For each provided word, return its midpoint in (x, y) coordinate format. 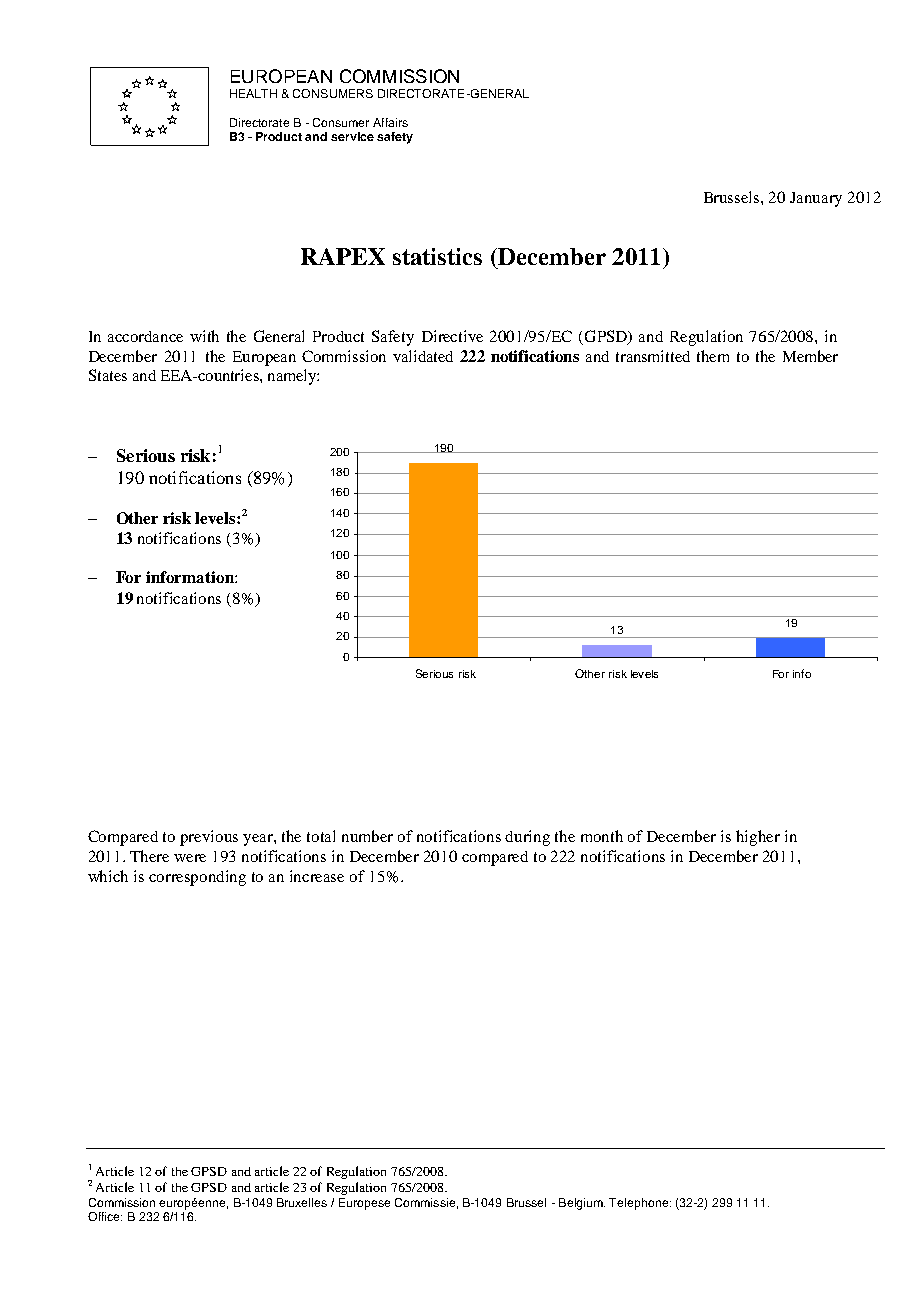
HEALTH (253, 93)
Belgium (582, 1204)
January (816, 199)
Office (105, 1216)
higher (758, 838)
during (527, 838)
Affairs (390, 122)
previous (209, 838)
